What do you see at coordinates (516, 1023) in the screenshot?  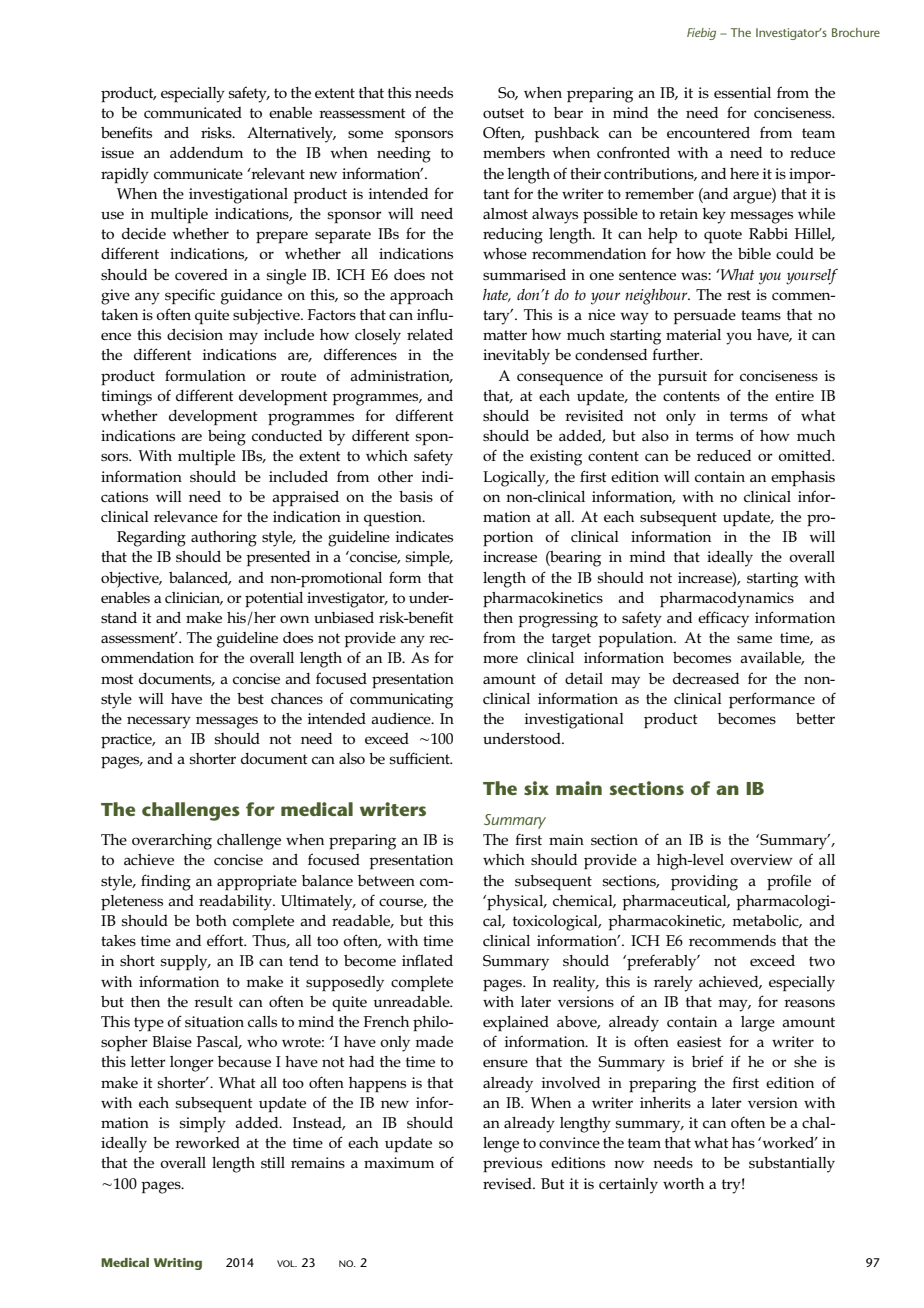 I see `explained` at bounding box center [516, 1023].
